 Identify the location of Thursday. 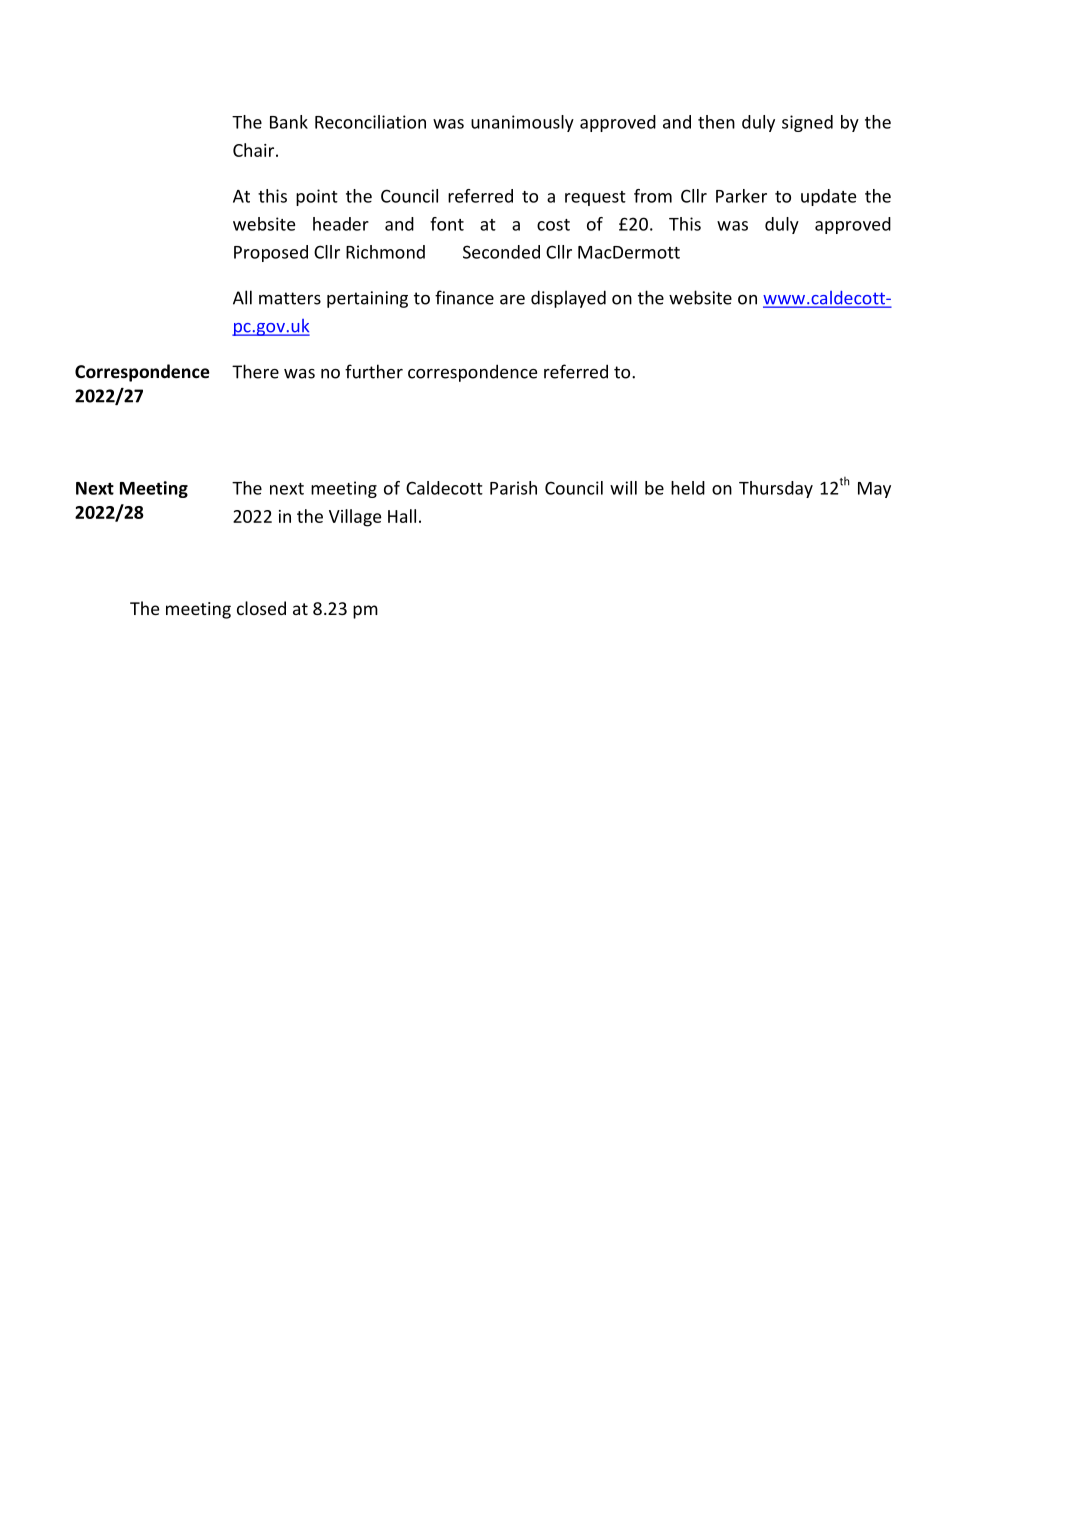
(776, 489).
